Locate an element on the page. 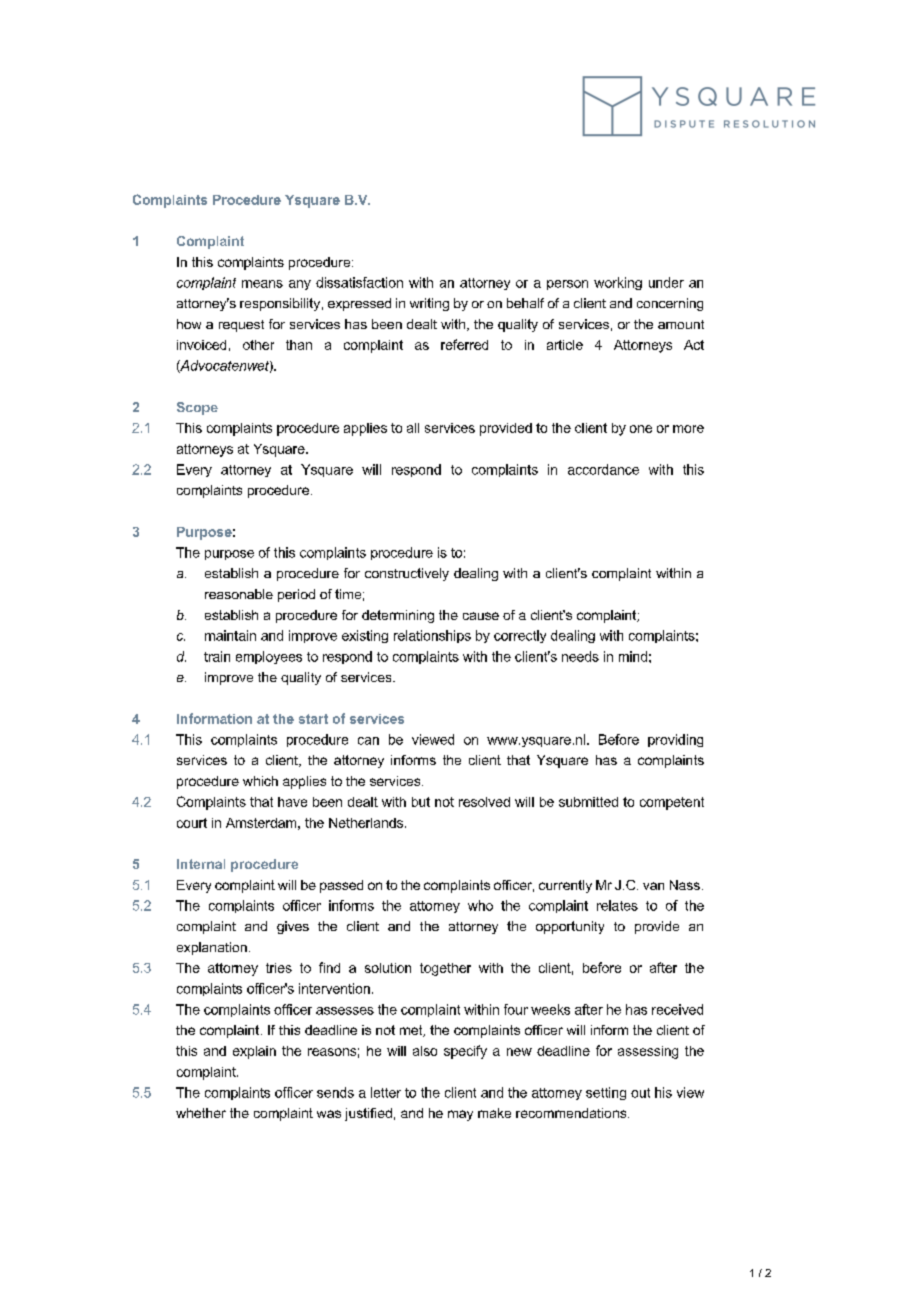 This page has height=1308, width=924. providing is located at coordinates (675, 740).
